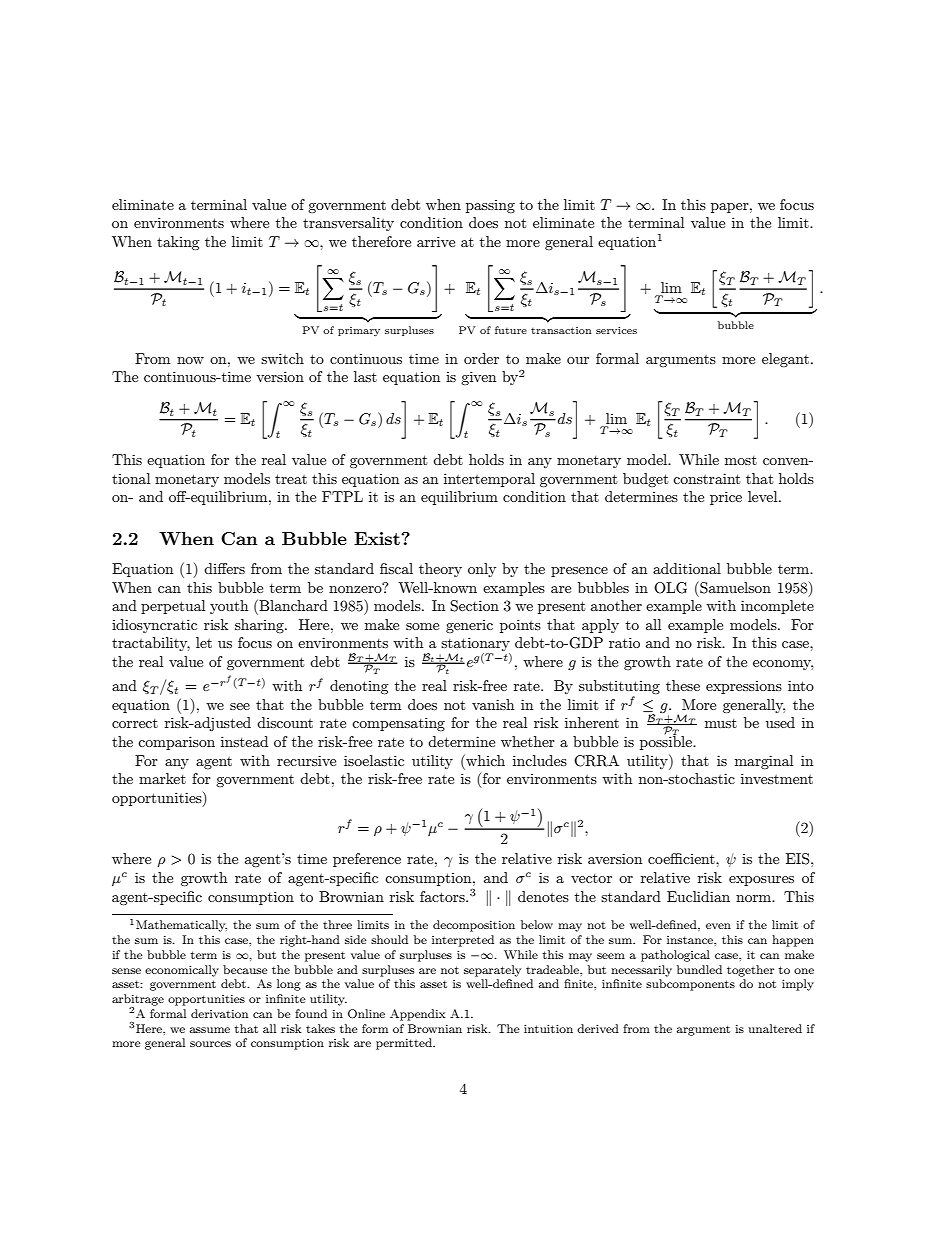 This page has height=1233, width=952. I want to click on derivation, so click(219, 1013).
